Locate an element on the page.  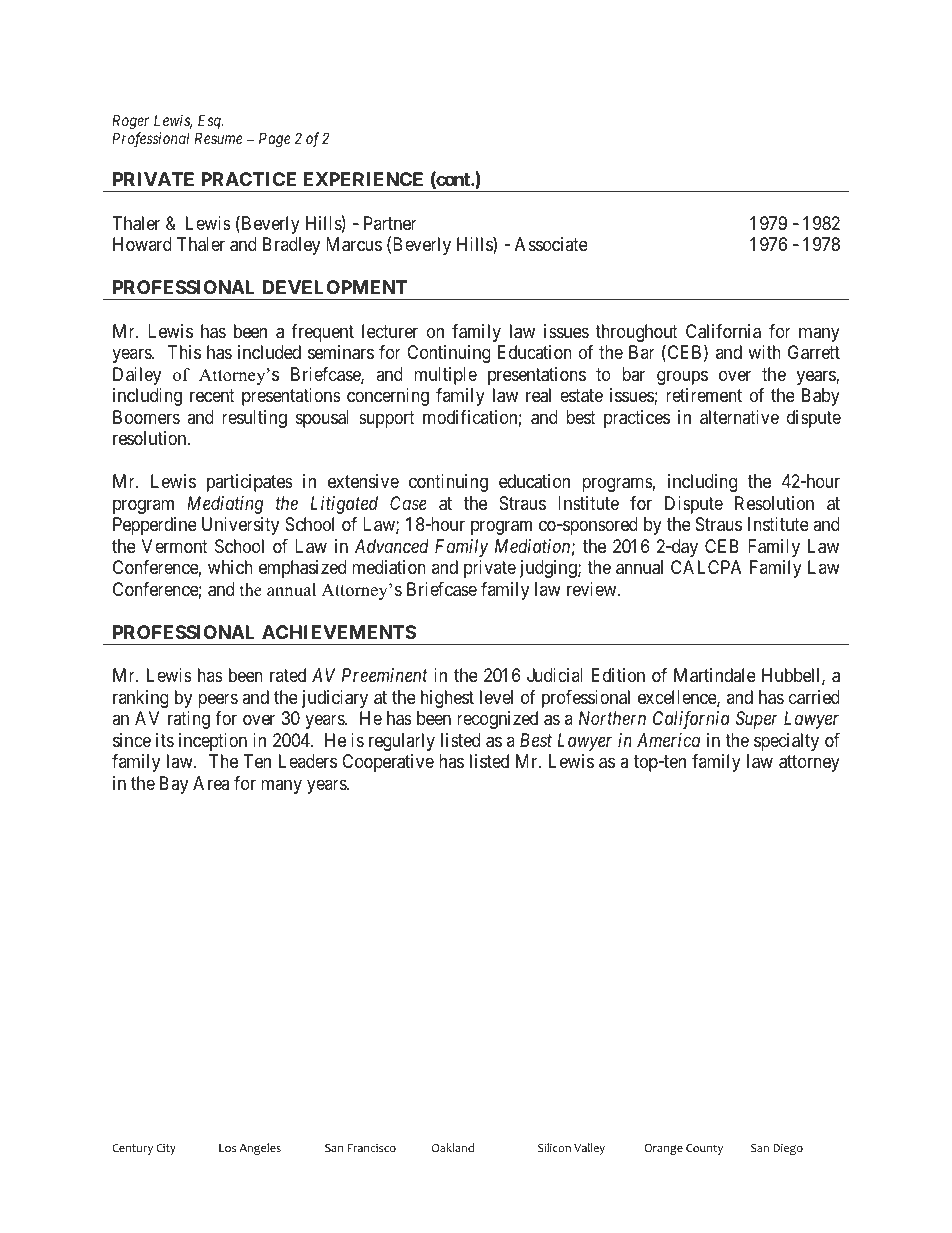
specialty is located at coordinates (786, 742).
